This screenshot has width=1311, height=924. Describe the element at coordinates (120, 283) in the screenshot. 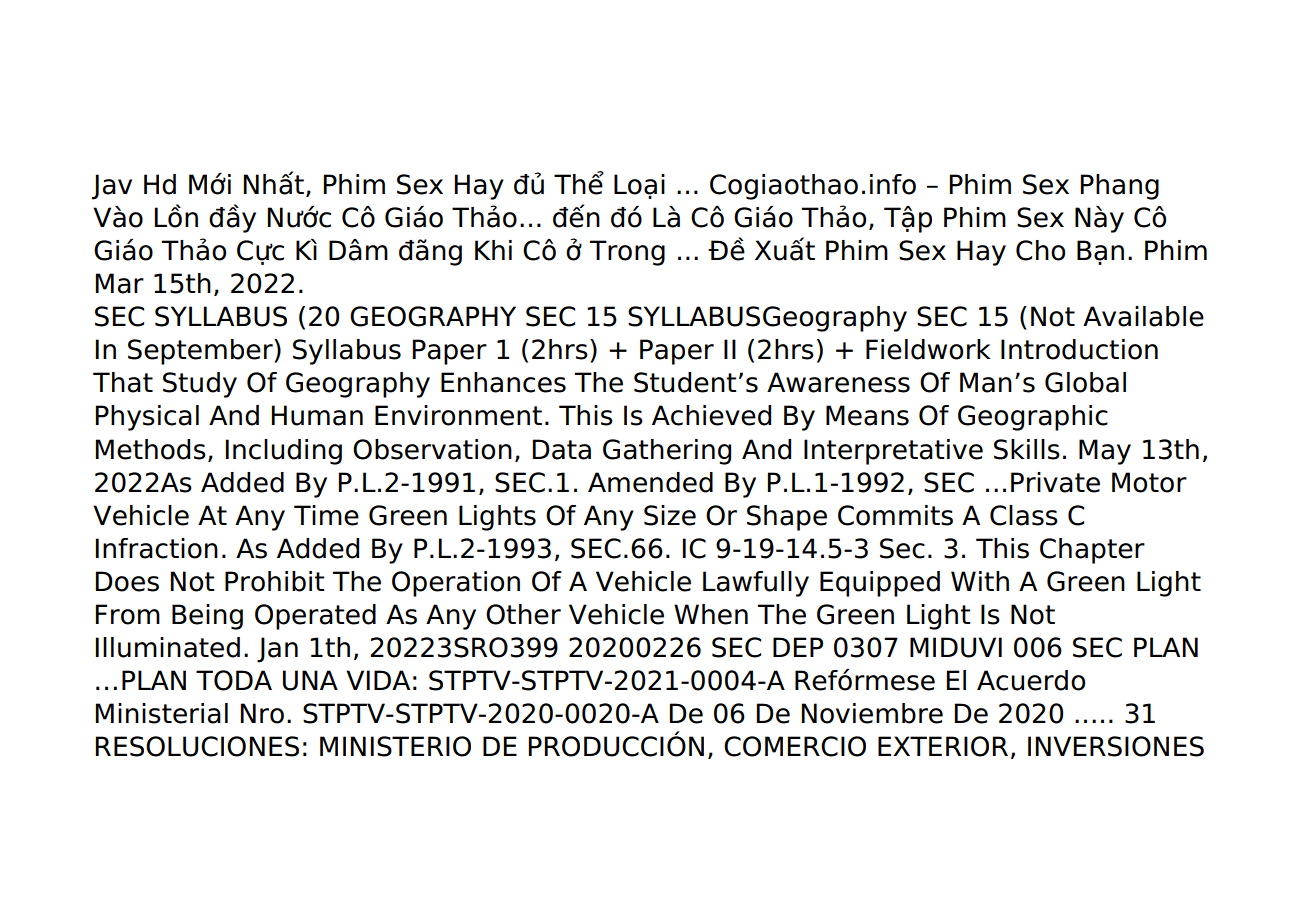

I see `Mar` at that location.
